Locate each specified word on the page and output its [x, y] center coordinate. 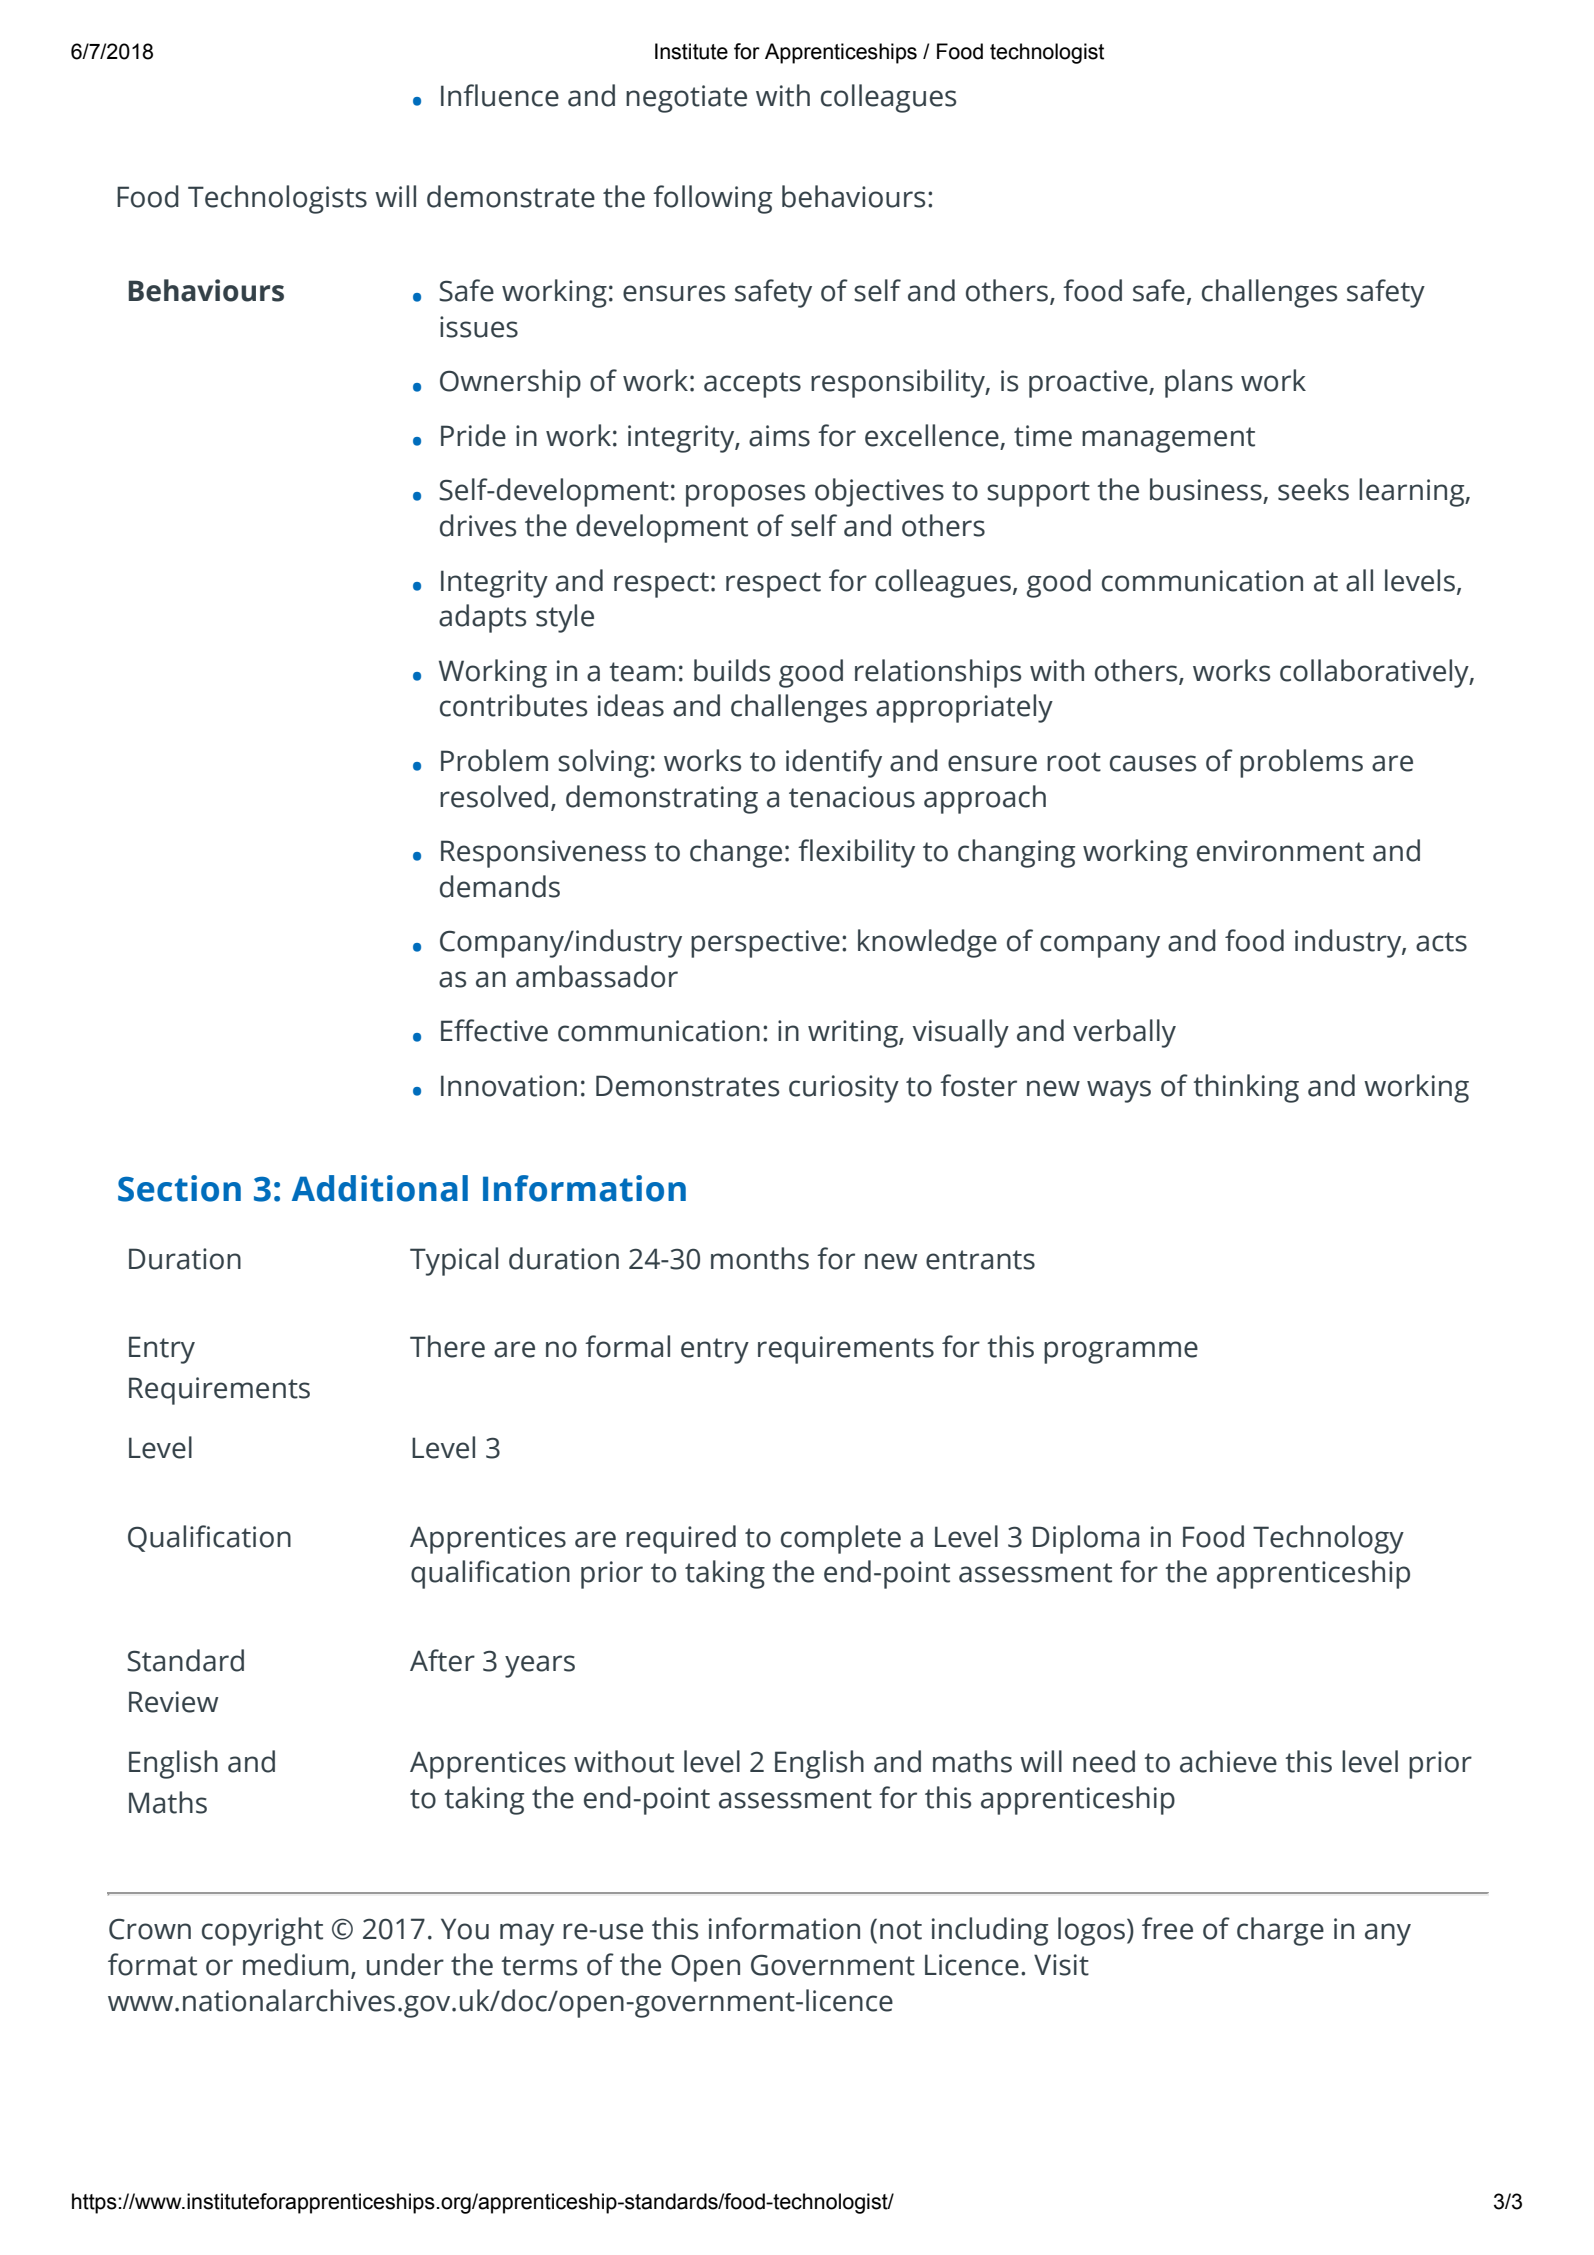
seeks [1313, 489]
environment [1280, 851]
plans [1199, 383]
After [442, 1660]
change [736, 853]
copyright [262, 1931]
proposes [745, 495]
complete [841, 1539]
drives [478, 525]
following [712, 199]
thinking [1246, 1088]
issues [479, 327]
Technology [1328, 1539]
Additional [380, 1188]
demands [500, 886]
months [760, 1258]
